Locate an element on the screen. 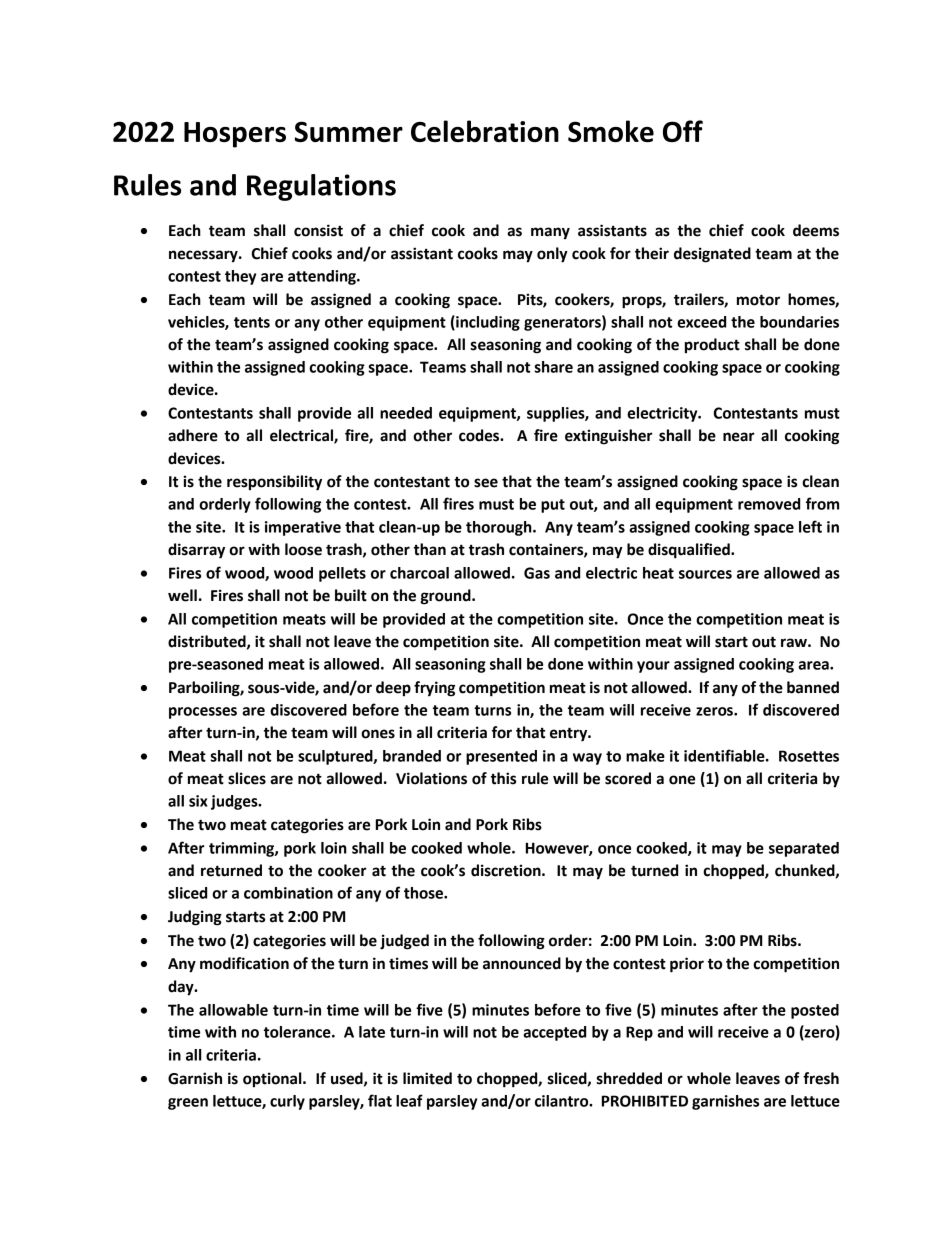 Image resolution: width=952 pixels, height=1233 pixels. fresh is located at coordinates (821, 1078).
